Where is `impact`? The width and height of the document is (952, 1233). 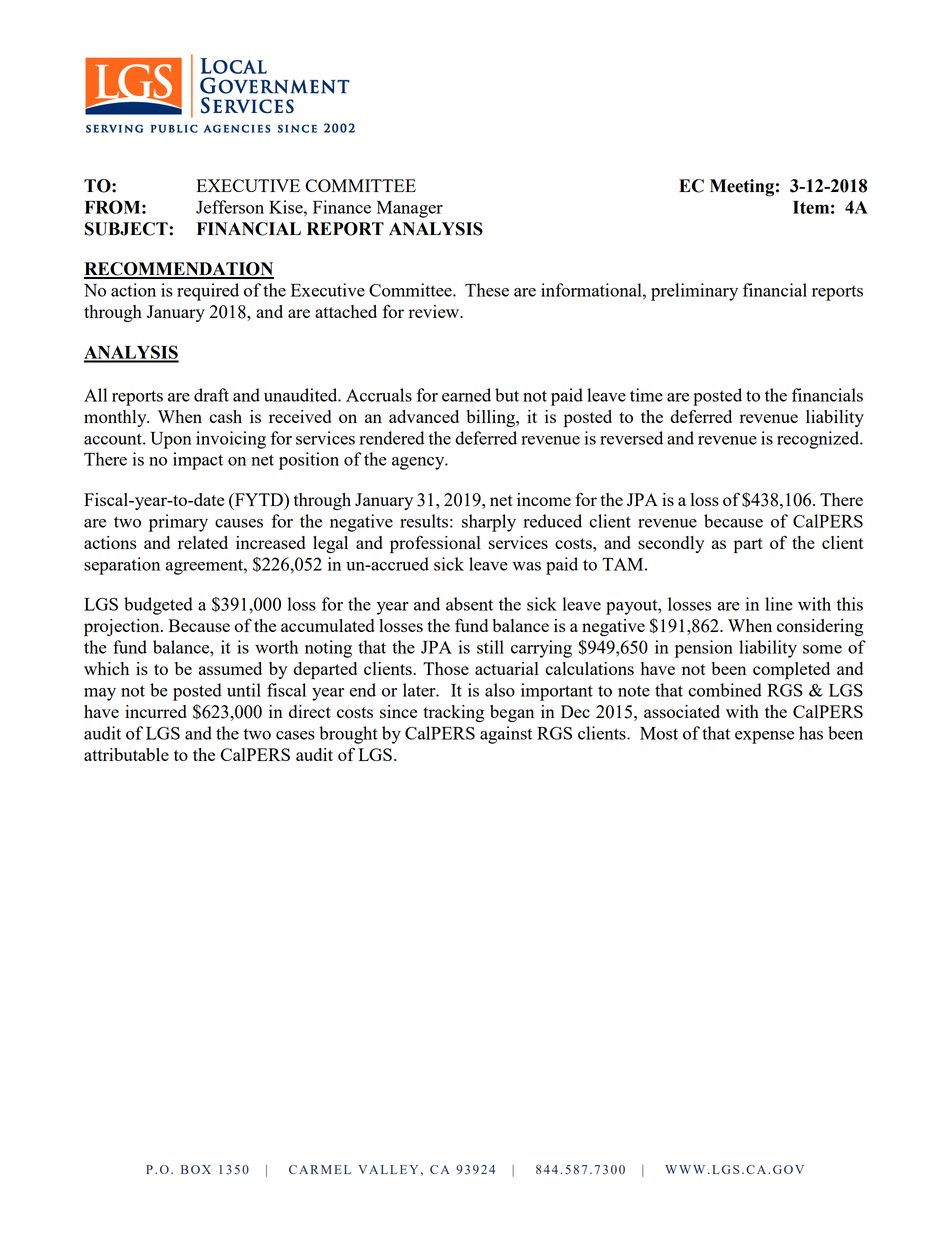 impact is located at coordinates (198, 461).
